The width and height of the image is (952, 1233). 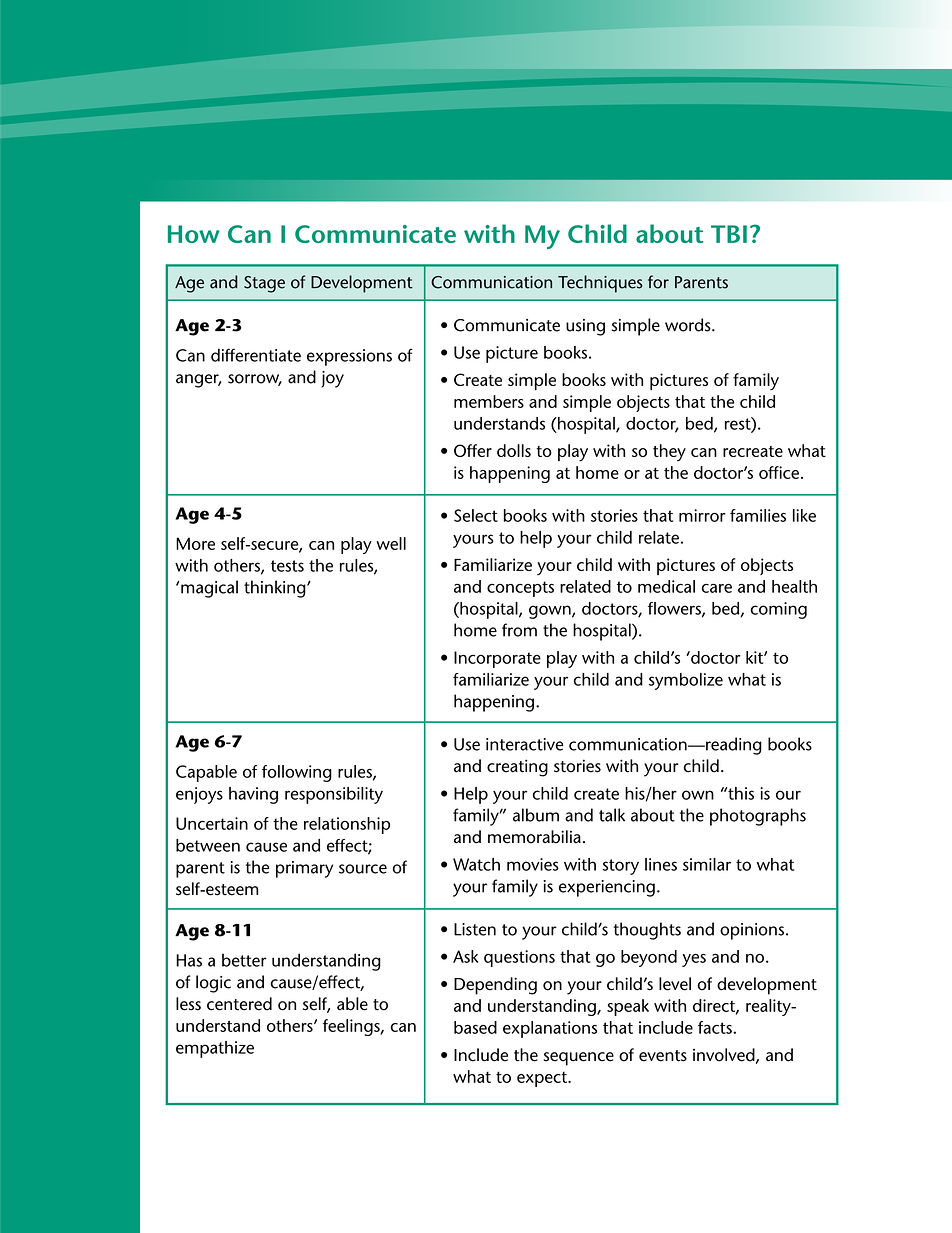 I want to click on Incorporate, so click(x=497, y=659).
